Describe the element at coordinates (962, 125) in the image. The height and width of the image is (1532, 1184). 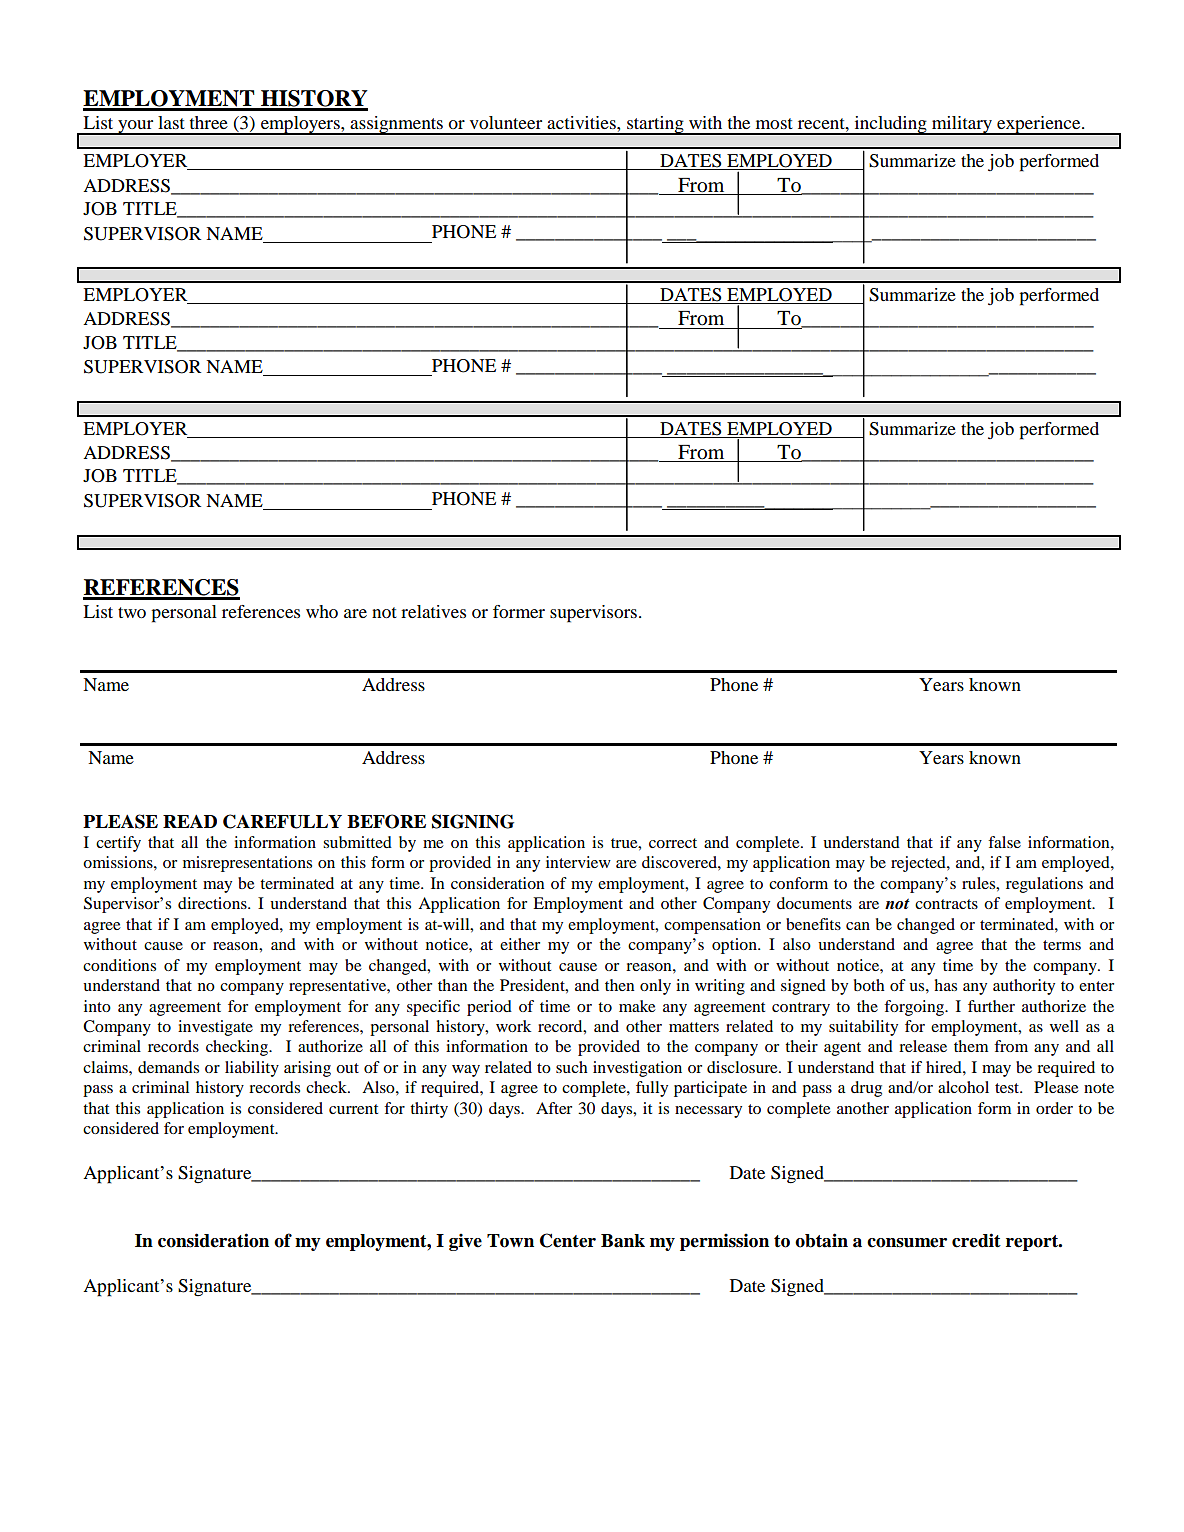
I see `military` at that location.
